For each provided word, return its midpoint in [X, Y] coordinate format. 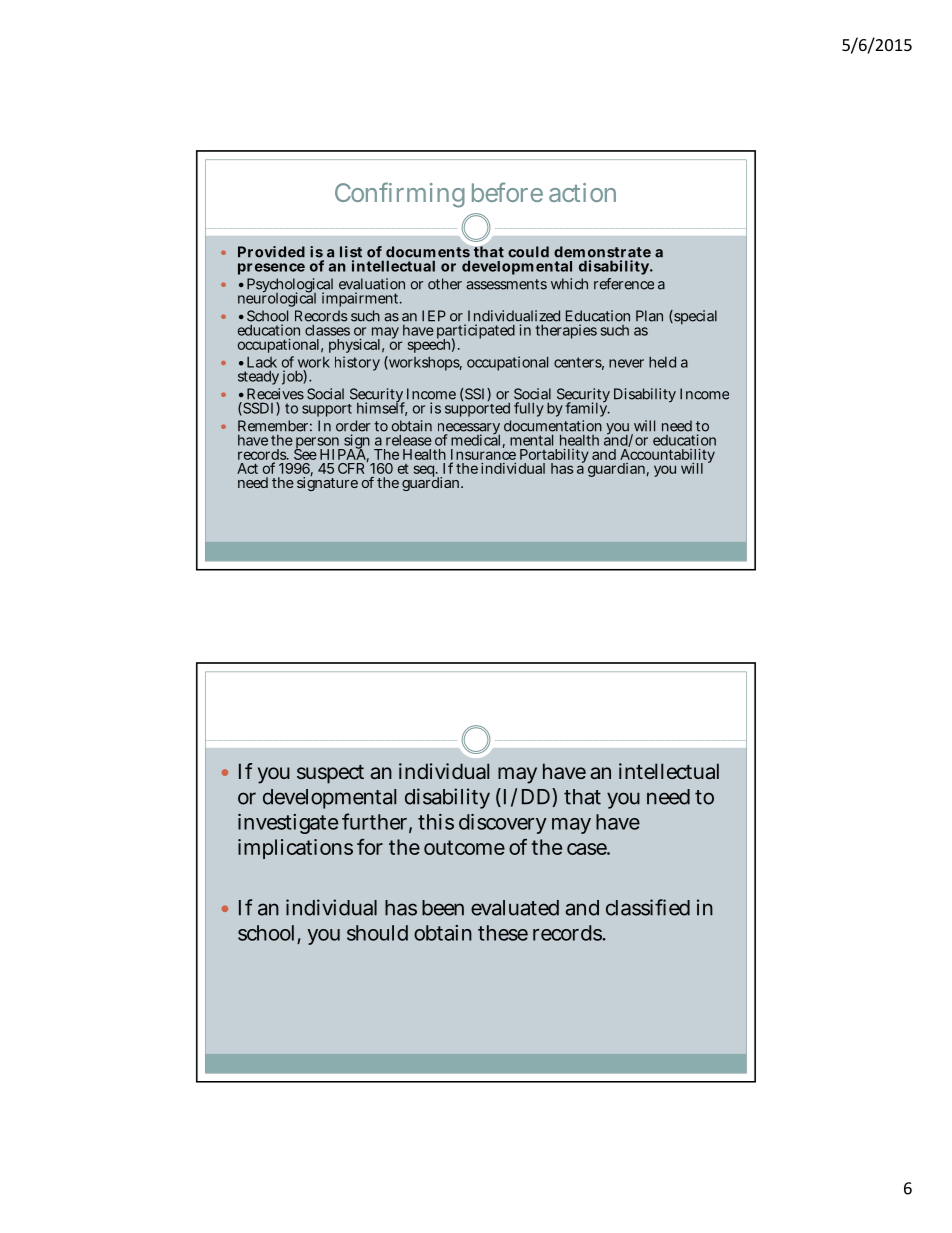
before [507, 192]
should [377, 933]
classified [648, 907]
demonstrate [602, 252]
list [351, 252]
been [443, 908]
